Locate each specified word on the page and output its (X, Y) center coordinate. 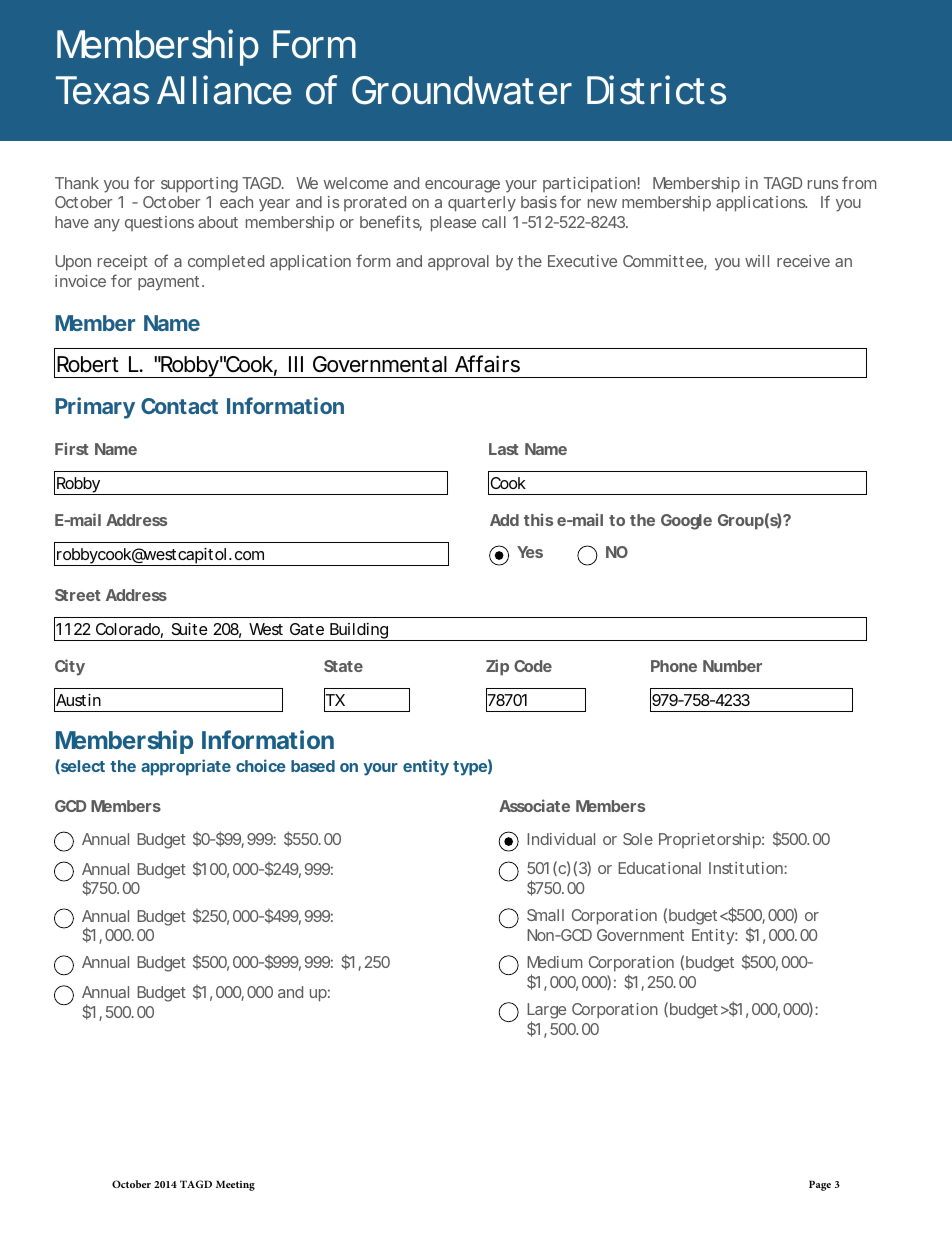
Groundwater (462, 90)
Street (78, 595)
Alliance (224, 90)
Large (546, 1012)
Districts (656, 90)
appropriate (186, 767)
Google (686, 522)
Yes (530, 552)
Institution (747, 868)
